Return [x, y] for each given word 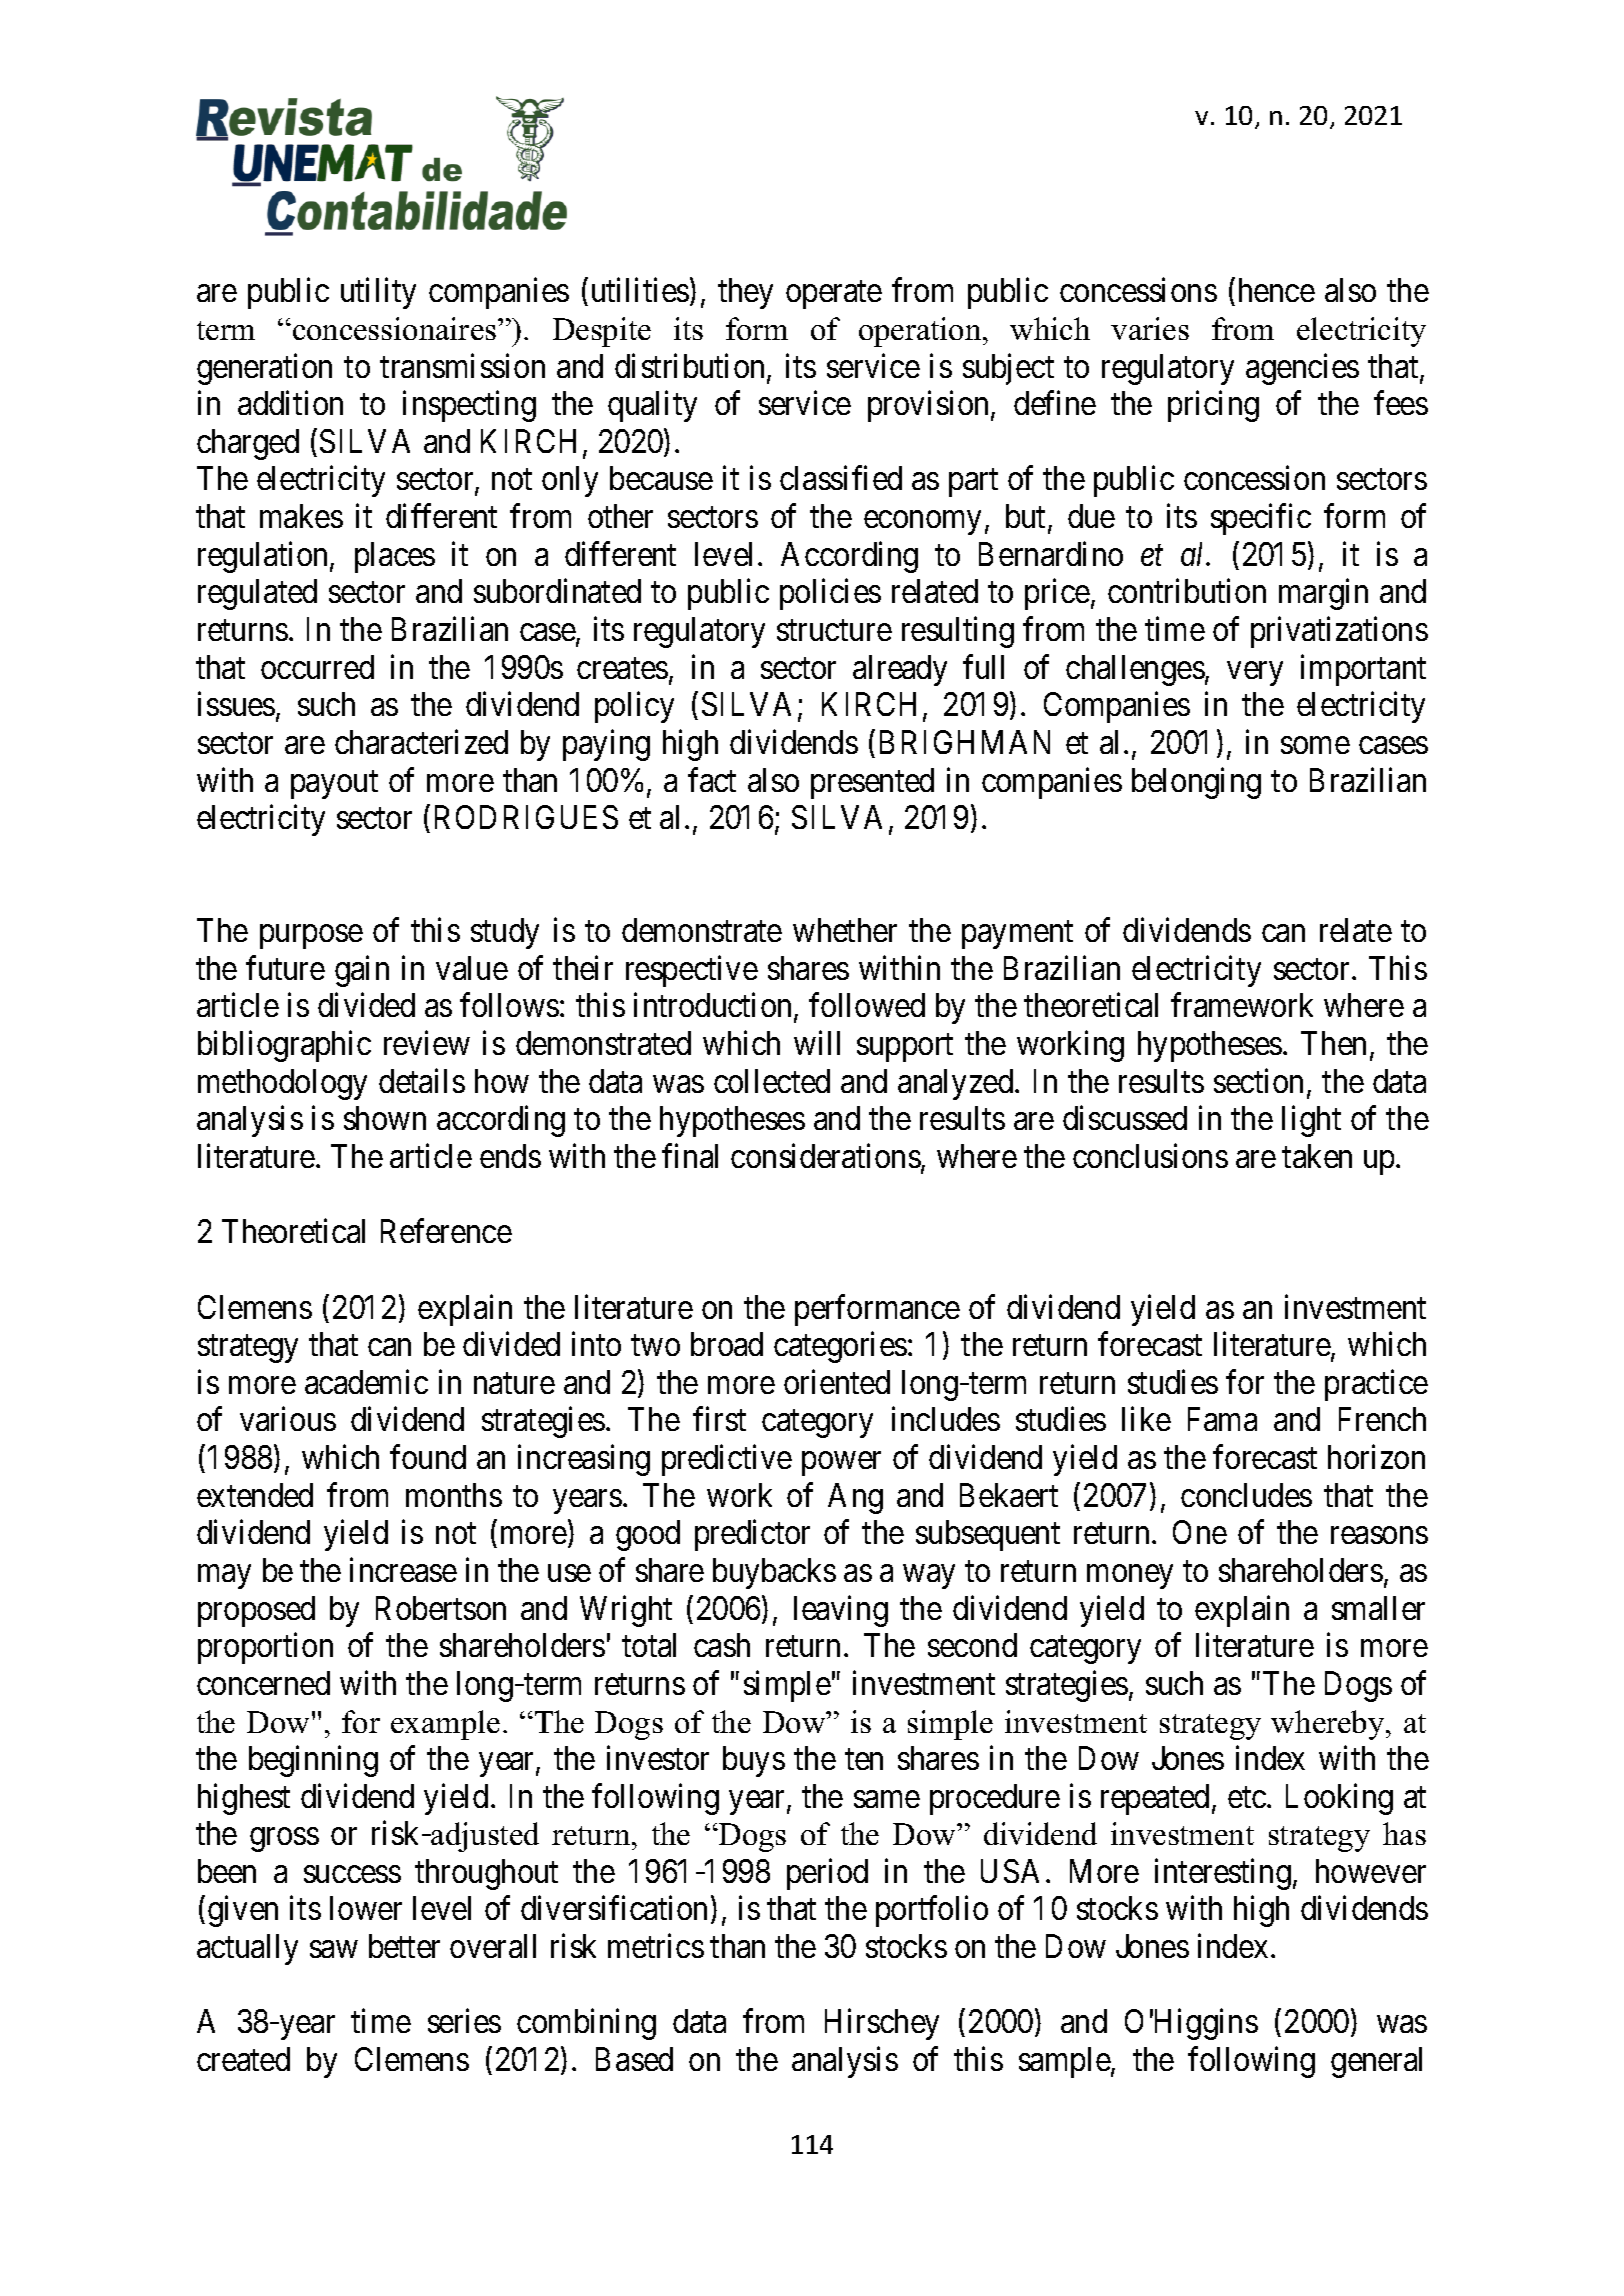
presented [872, 783]
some [1315, 745]
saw [333, 1949]
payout [334, 785]
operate [834, 295]
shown [385, 1118]
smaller [1378, 1608]
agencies [1302, 369]
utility [378, 293]
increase [403, 1570]
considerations [826, 1156]
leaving [841, 1611]
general [1376, 2062]
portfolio [932, 1911]
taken [1317, 1156]
